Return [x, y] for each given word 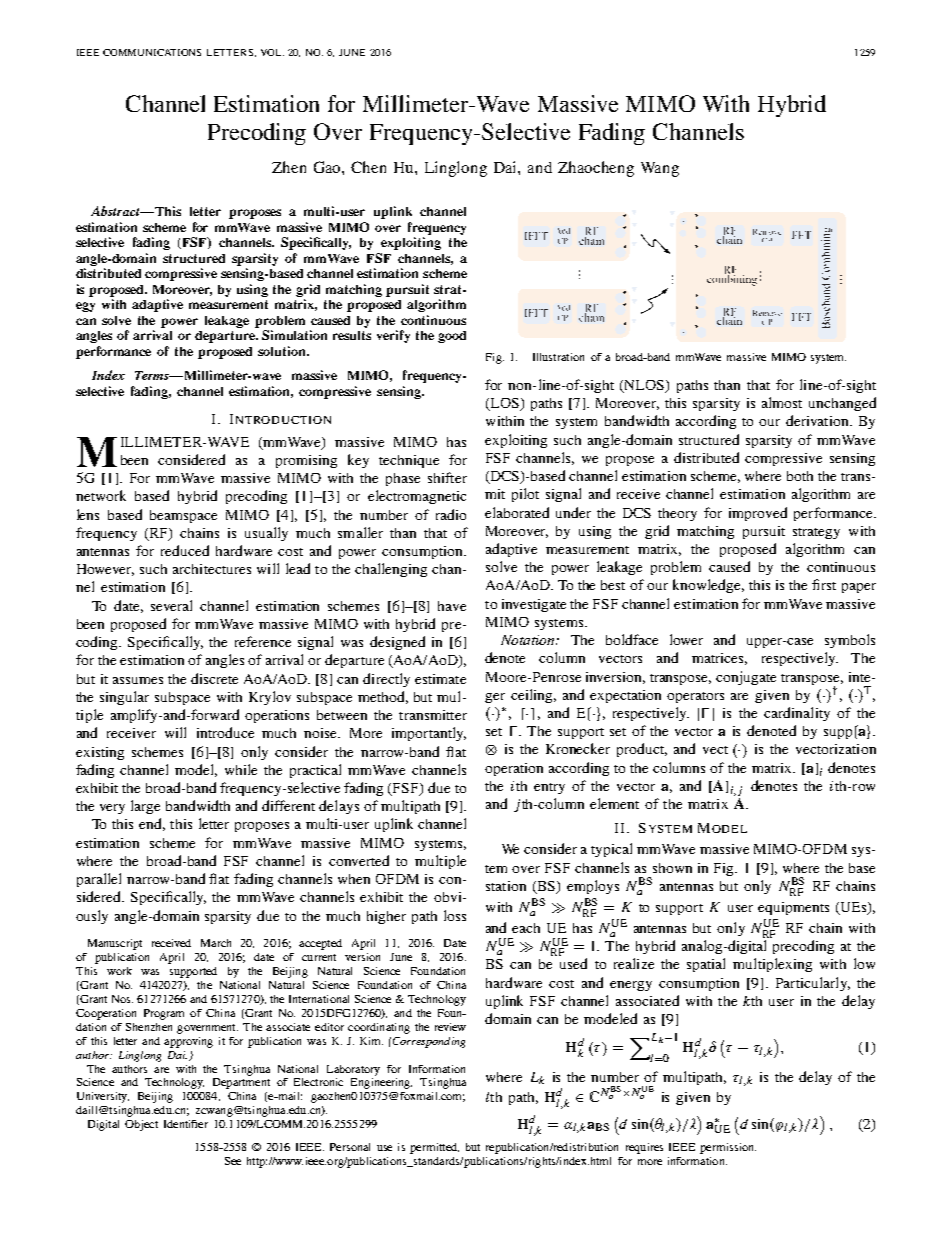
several [171, 605]
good [452, 337]
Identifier [186, 1124]
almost [782, 402]
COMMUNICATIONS [152, 52]
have [452, 606]
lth [494, 1097]
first [824, 584]
